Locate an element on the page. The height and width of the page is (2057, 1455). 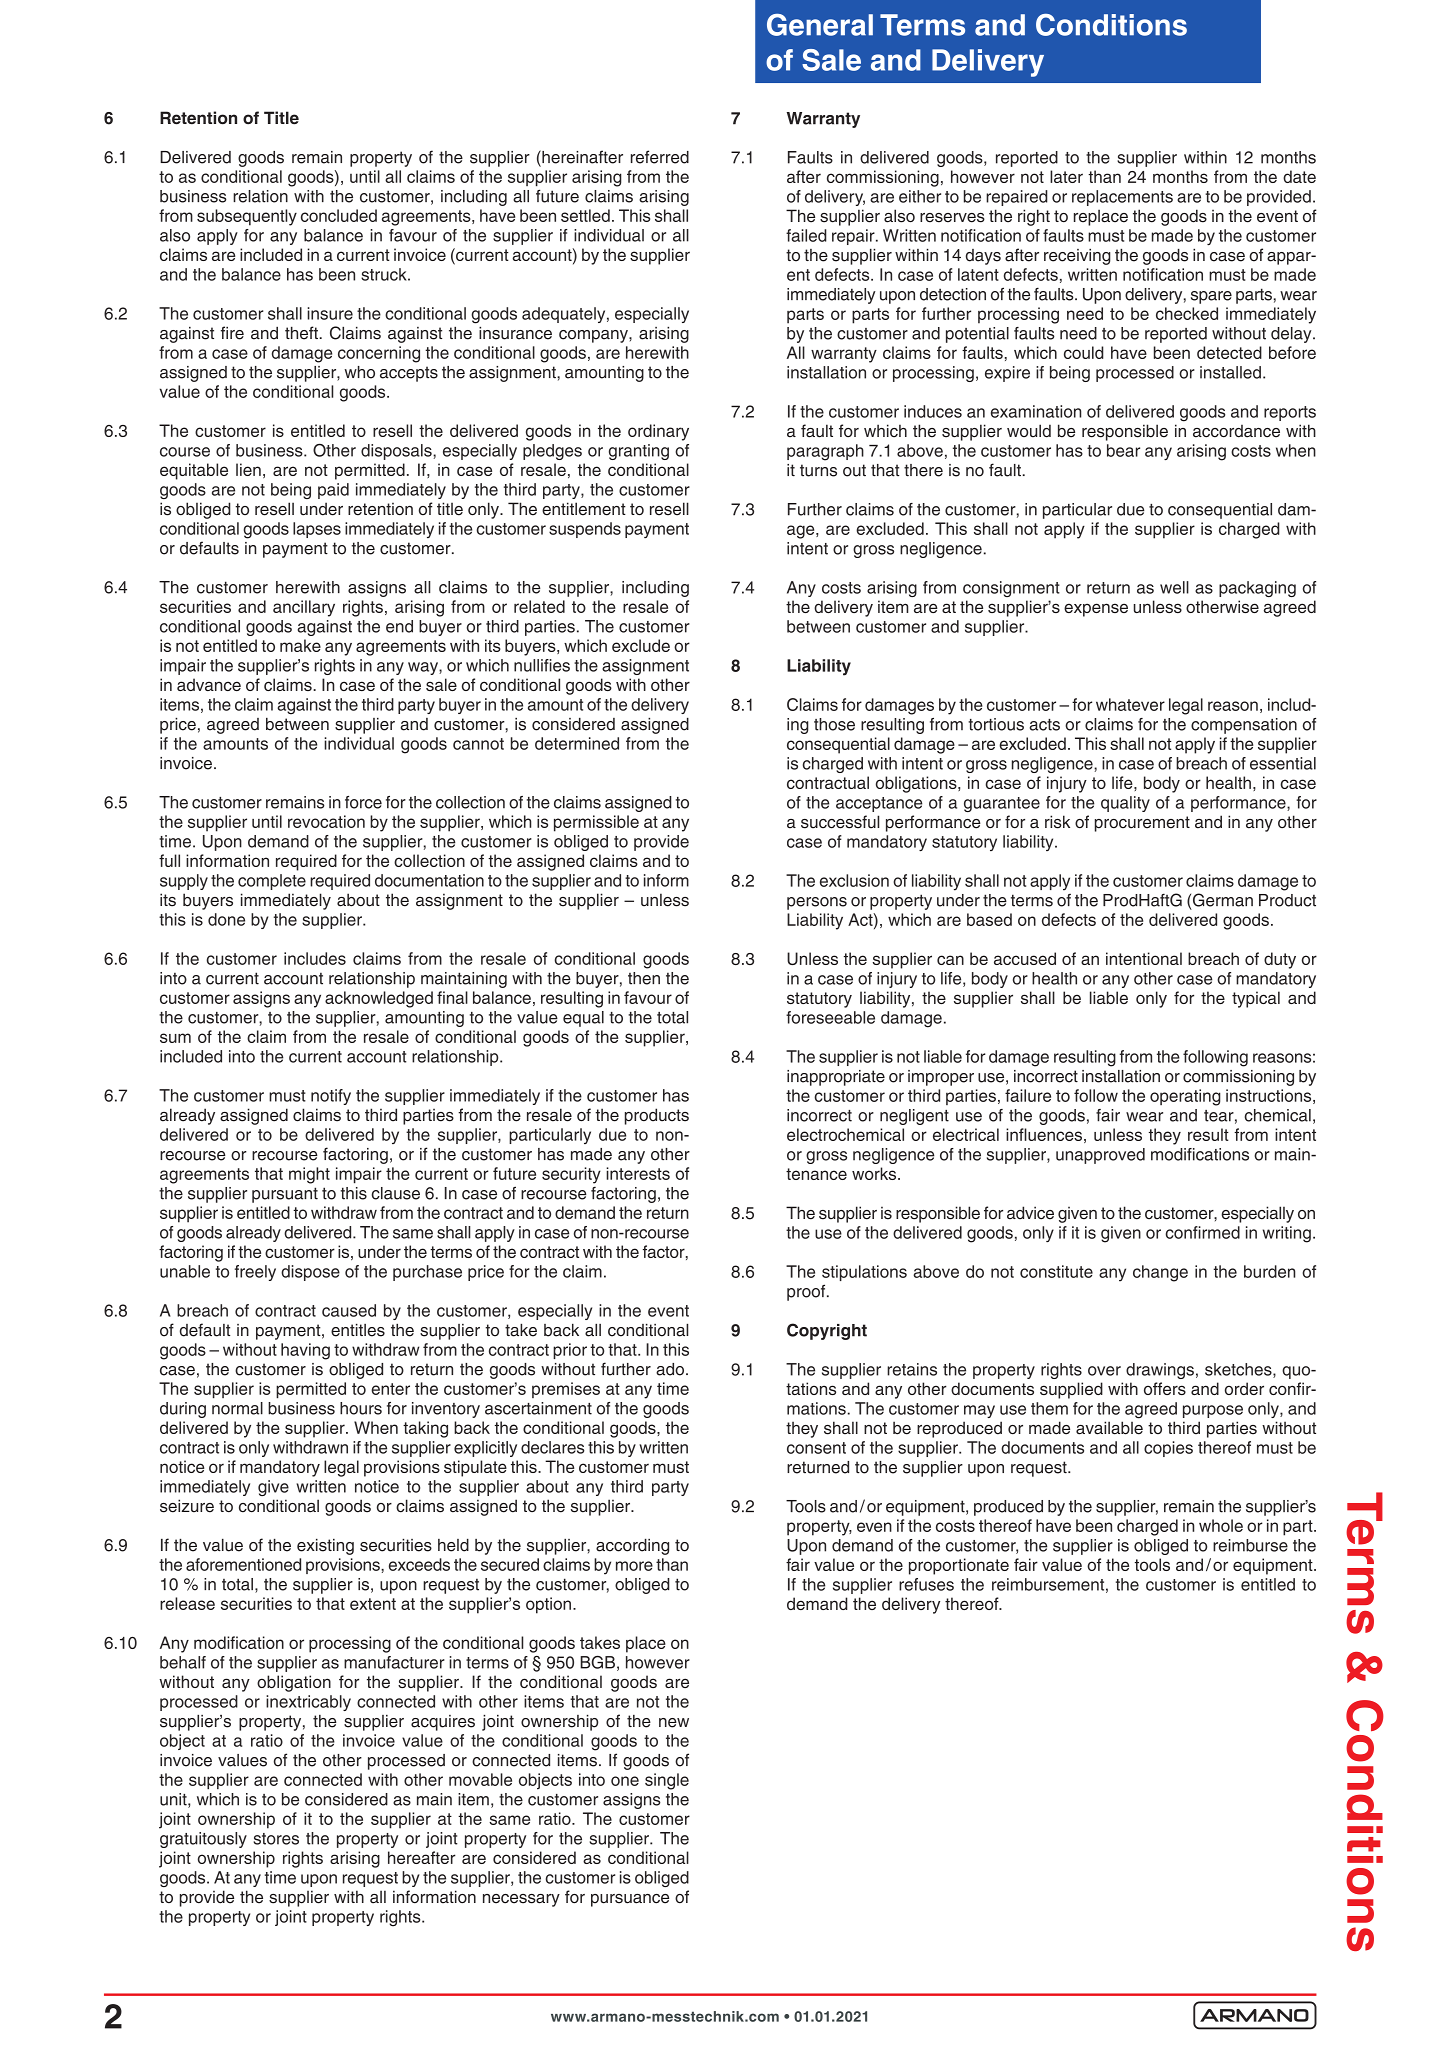
concluded is located at coordinates (339, 215).
